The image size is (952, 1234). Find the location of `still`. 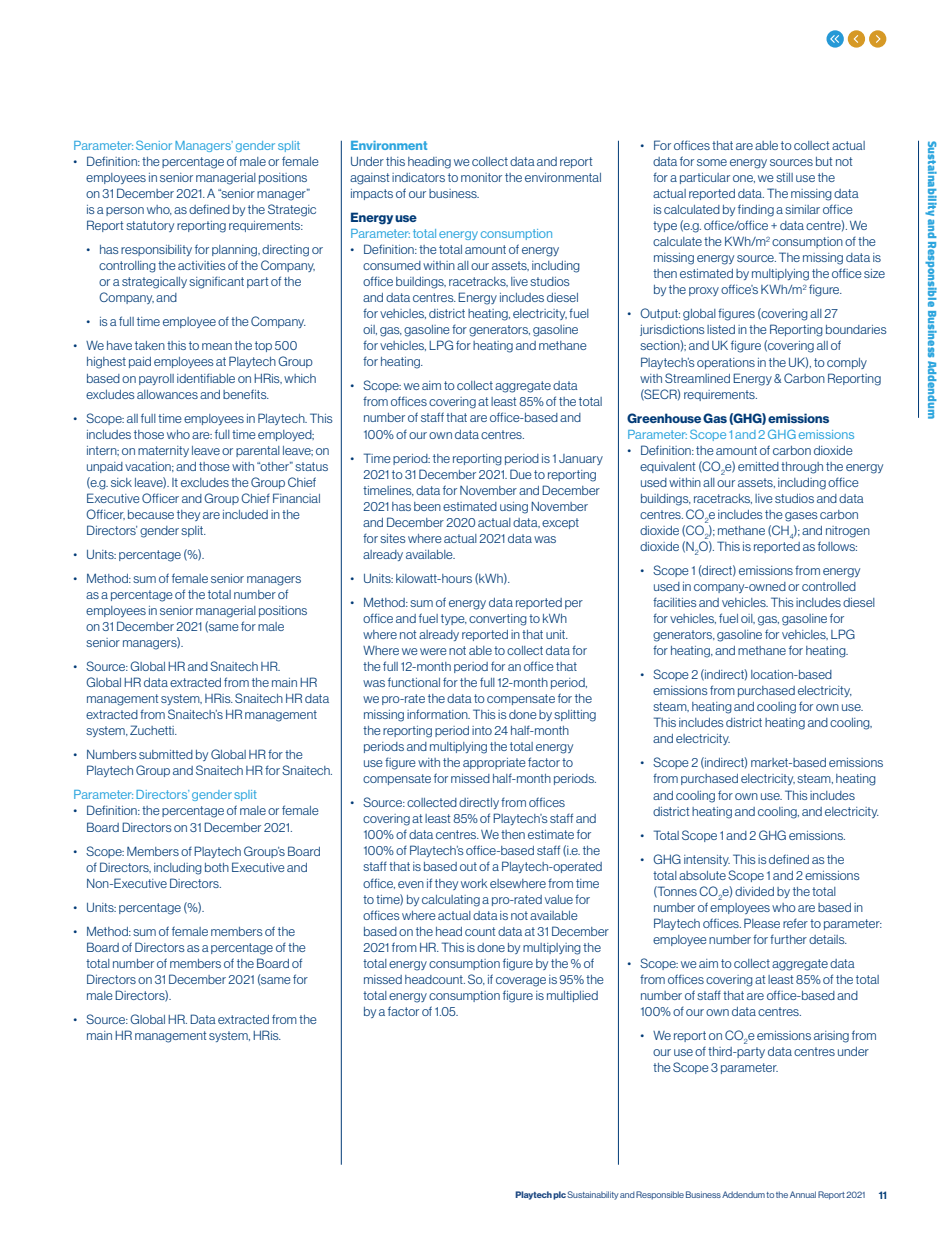

still is located at coordinates (784, 177).
